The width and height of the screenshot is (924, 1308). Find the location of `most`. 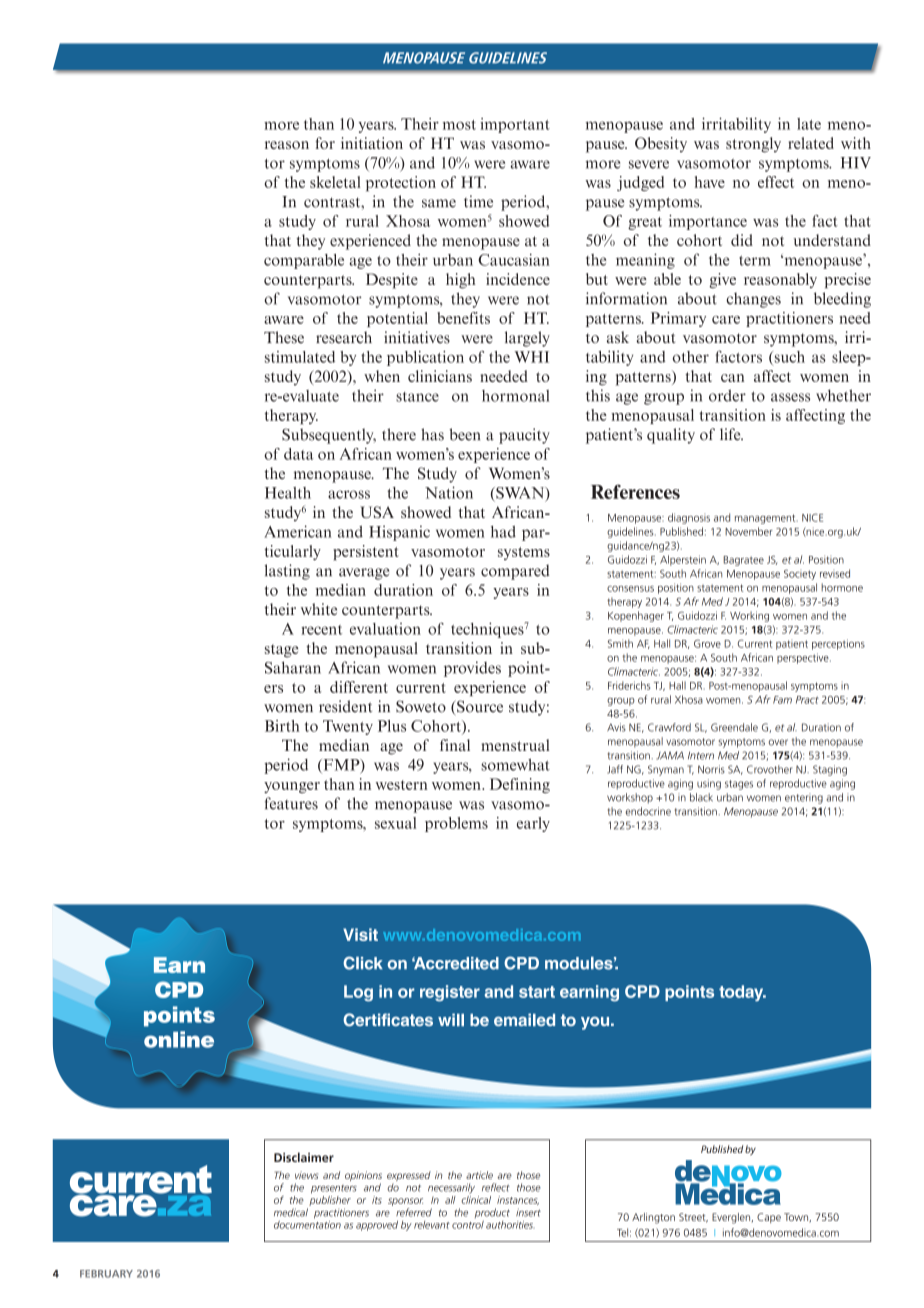

most is located at coordinates (459, 125).
